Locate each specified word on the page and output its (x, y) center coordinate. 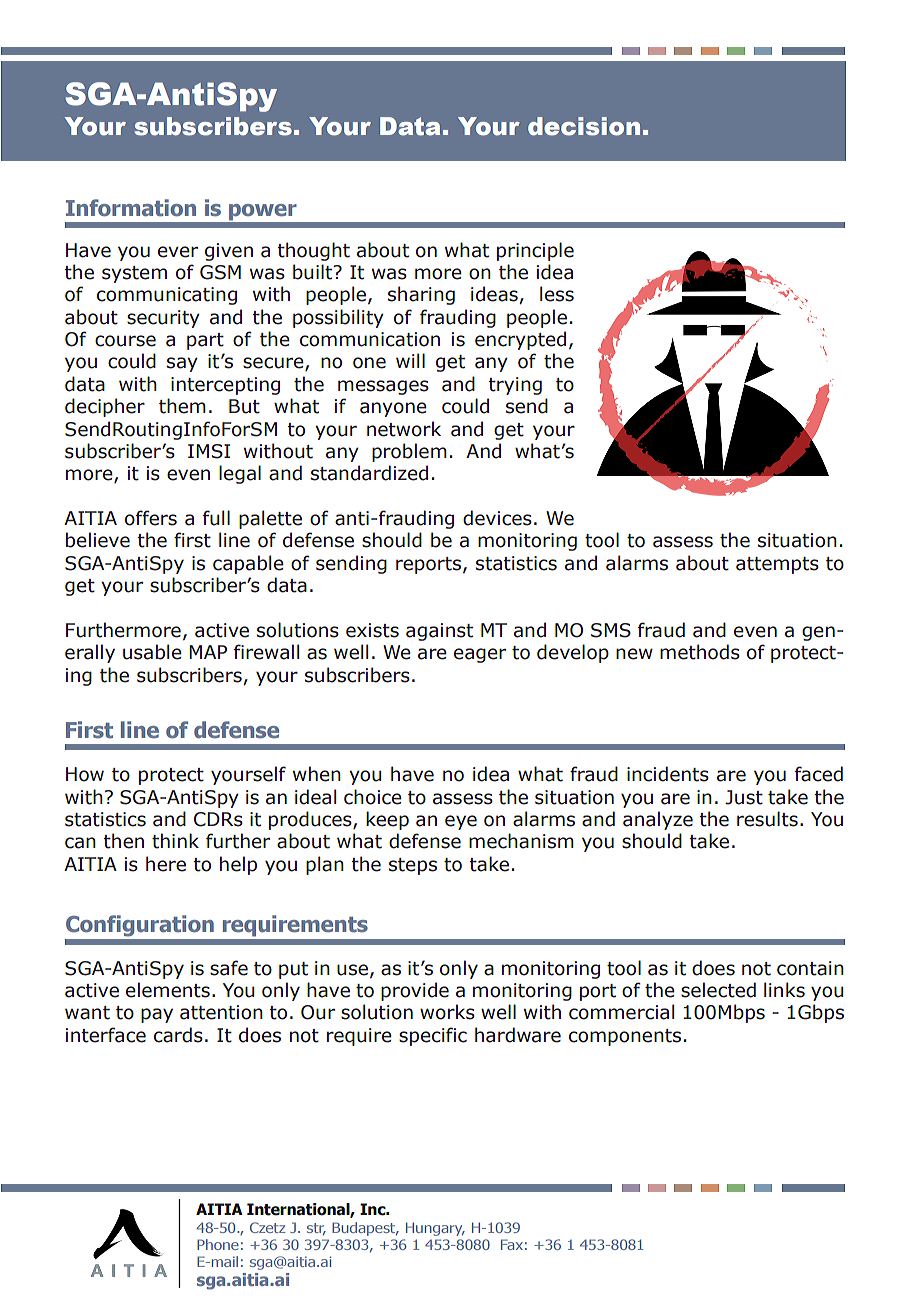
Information (131, 208)
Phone (218, 1244)
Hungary (435, 1229)
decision (584, 126)
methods (700, 652)
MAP (208, 652)
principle (535, 251)
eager (480, 655)
